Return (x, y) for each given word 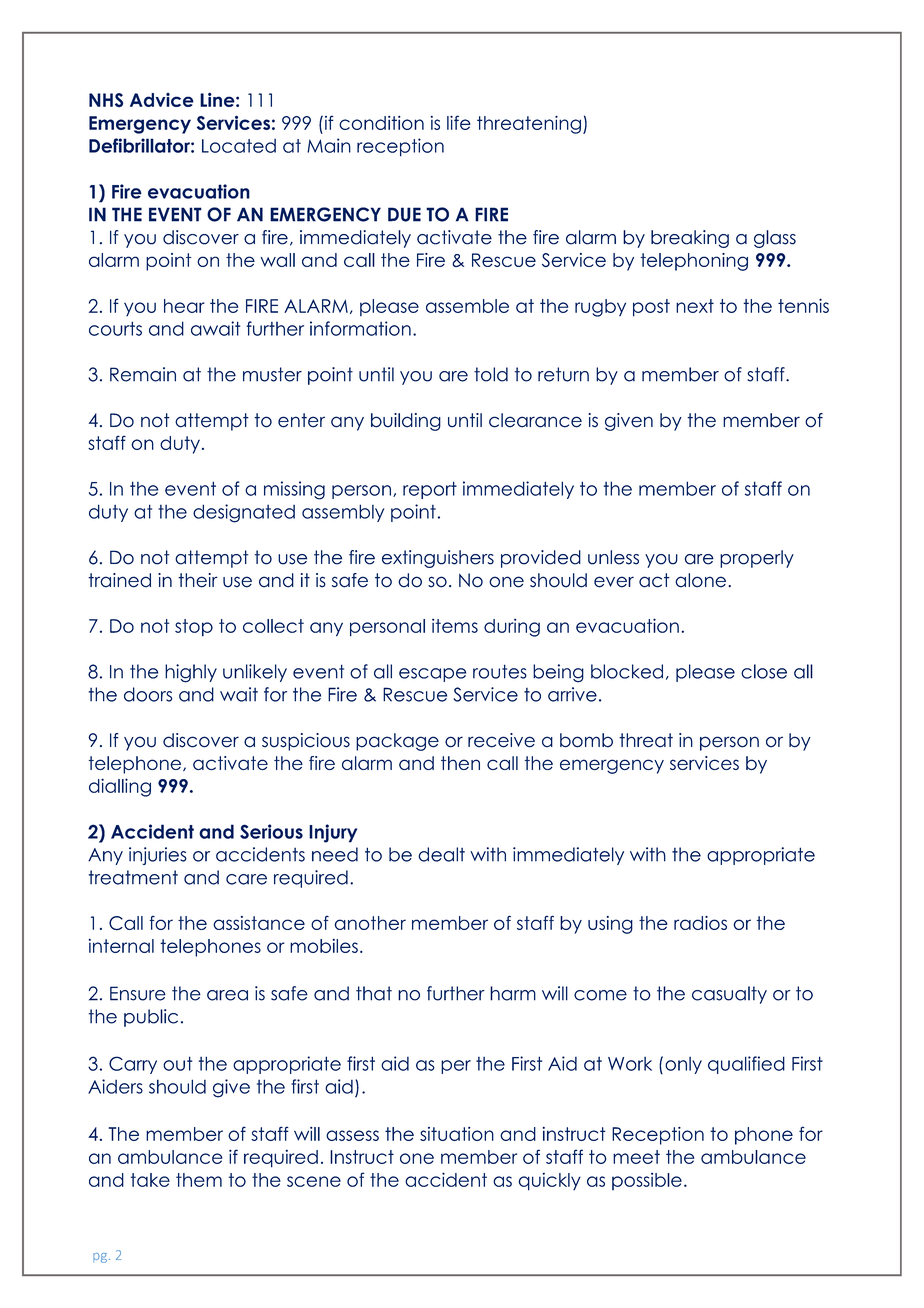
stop (194, 628)
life (459, 122)
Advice (162, 100)
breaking (690, 239)
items (455, 626)
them (199, 1180)
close (764, 671)
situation (457, 1134)
